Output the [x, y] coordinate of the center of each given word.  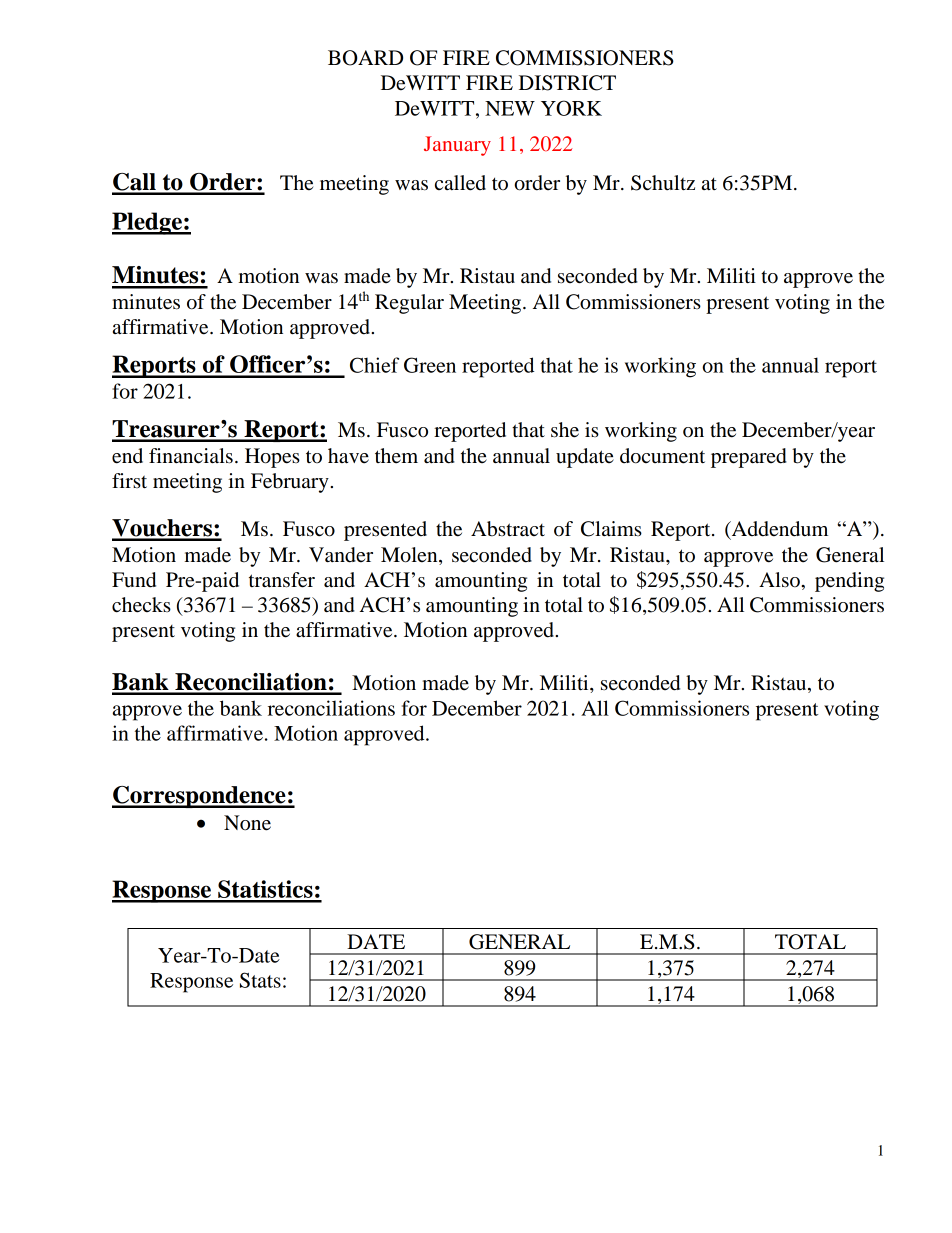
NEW [510, 108]
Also [780, 580]
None [247, 823]
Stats [260, 980]
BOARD [365, 58]
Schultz [663, 183]
